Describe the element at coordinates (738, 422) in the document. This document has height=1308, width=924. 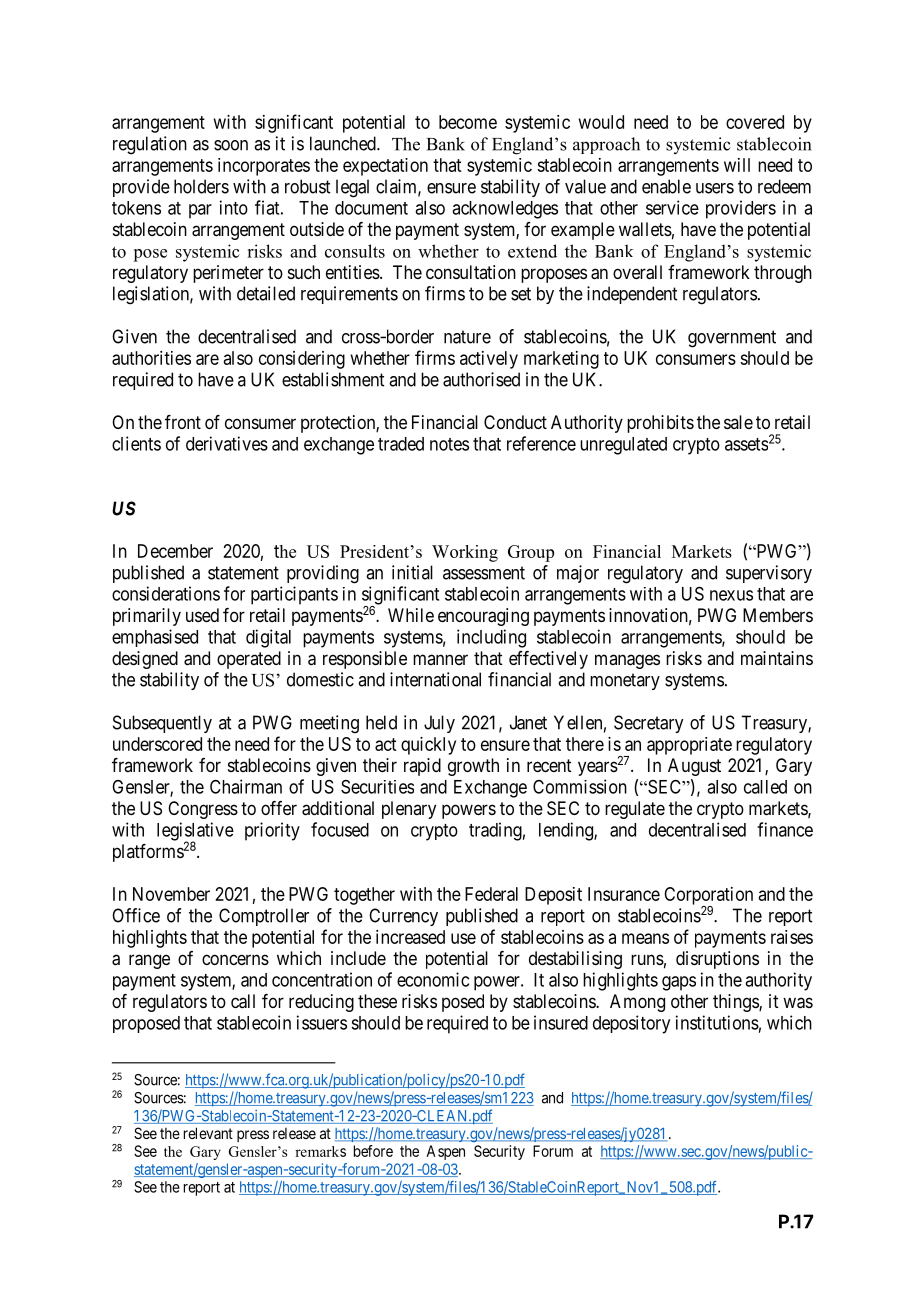
I see `sale` at that location.
